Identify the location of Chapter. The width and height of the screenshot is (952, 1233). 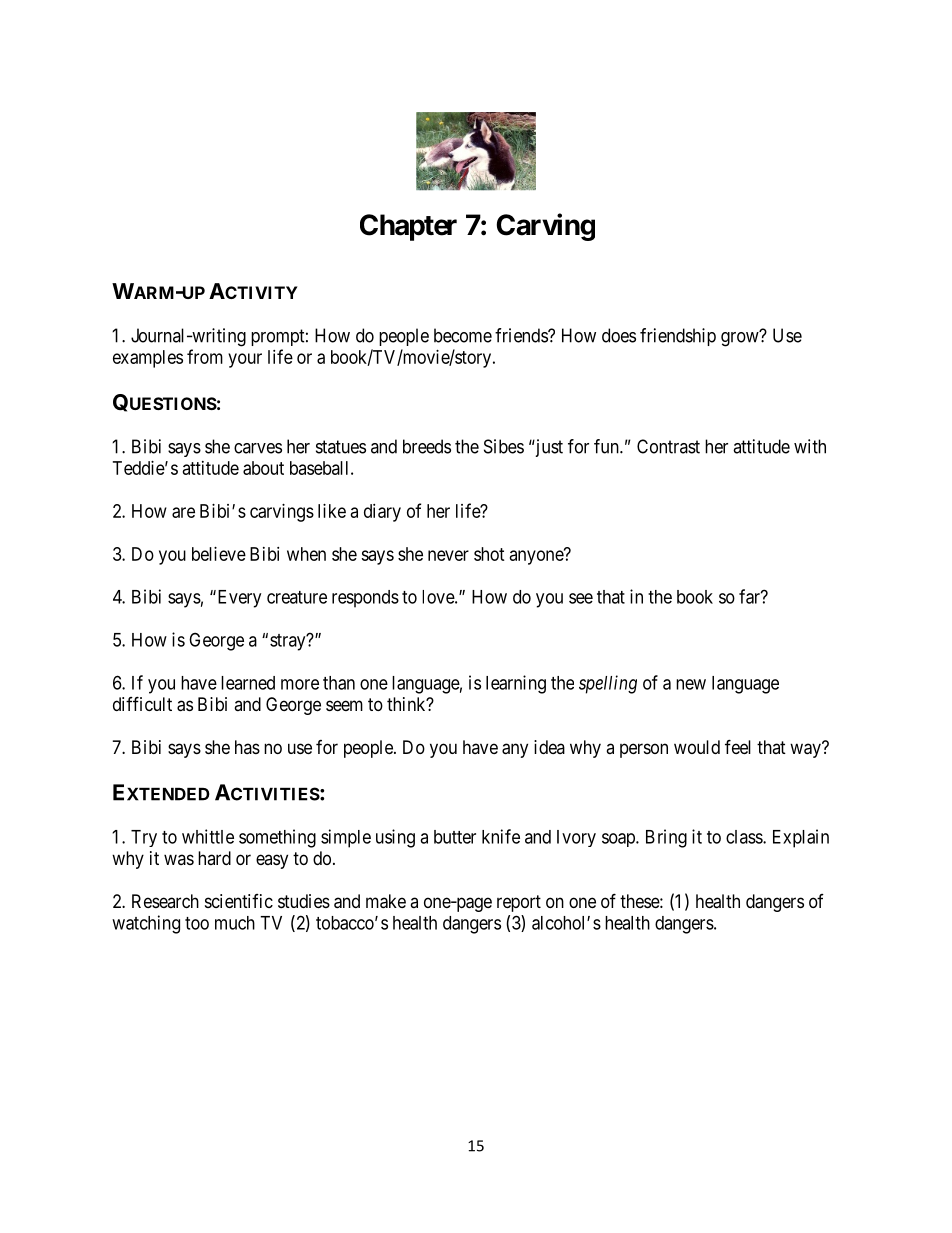
(408, 227).
